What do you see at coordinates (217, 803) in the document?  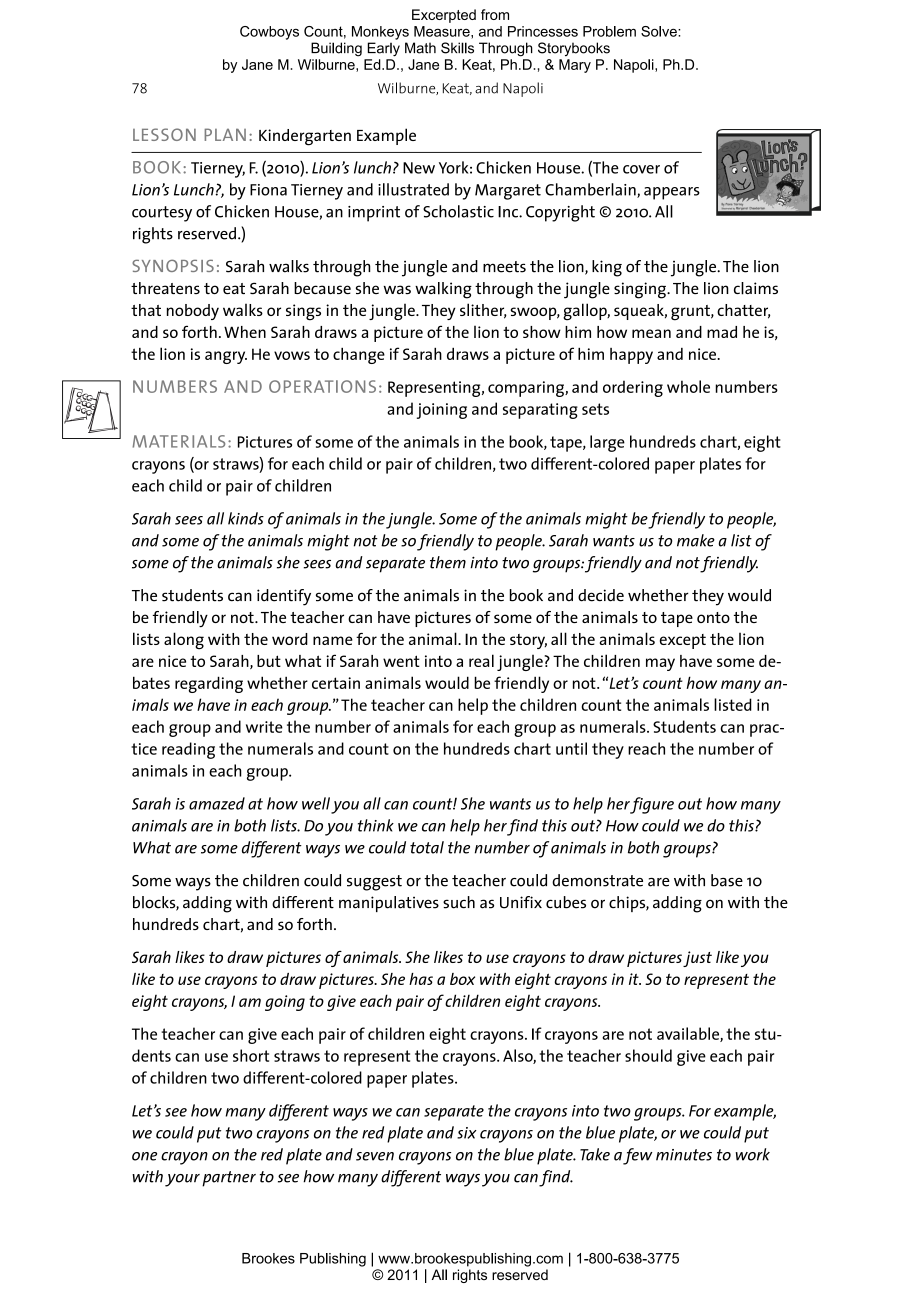 I see `amazed` at bounding box center [217, 803].
